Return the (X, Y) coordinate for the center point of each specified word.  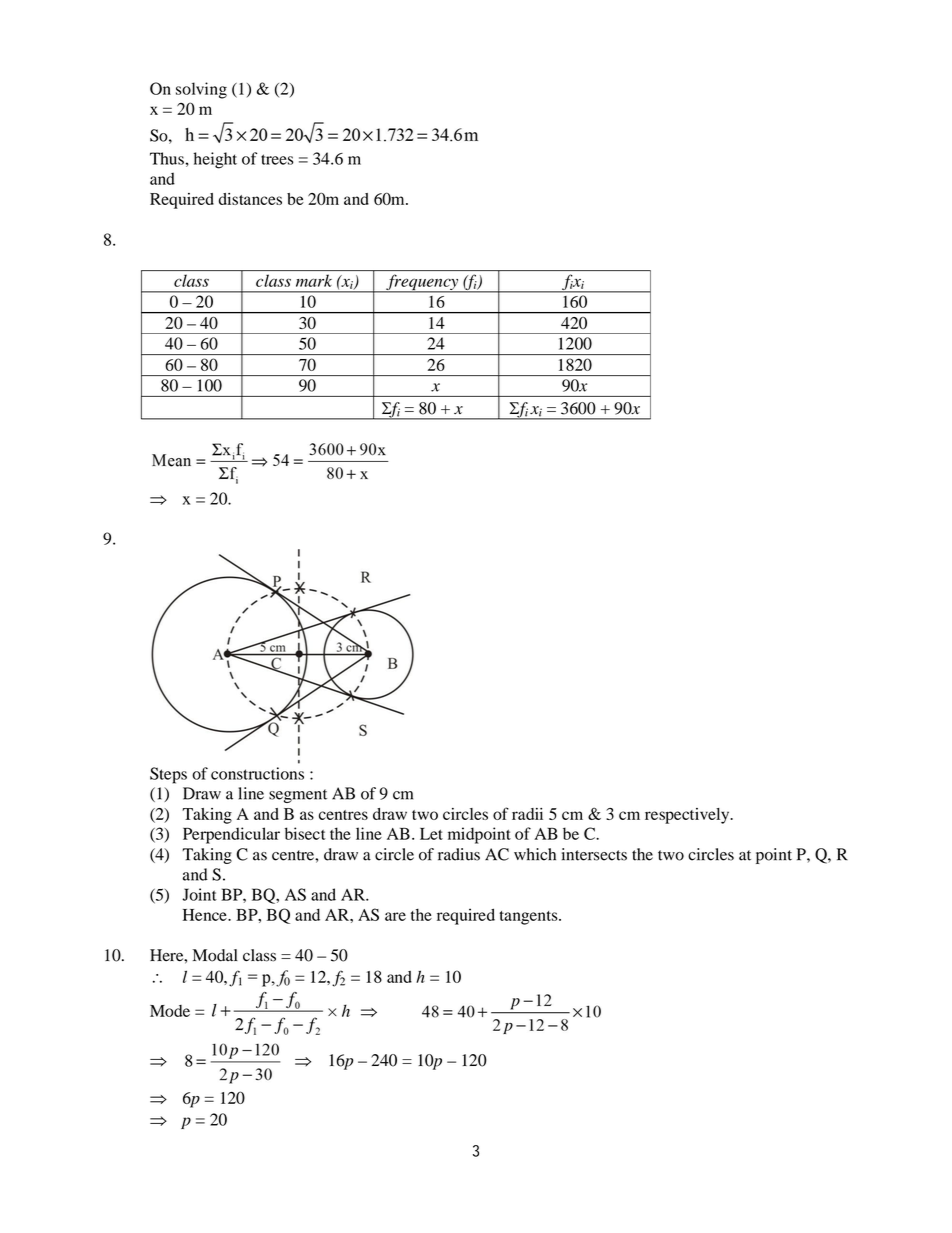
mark (314, 281)
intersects (594, 854)
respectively (688, 816)
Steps (168, 775)
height (215, 160)
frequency (422, 283)
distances (250, 199)
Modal (215, 955)
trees (277, 159)
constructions (257, 773)
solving (201, 90)
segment (298, 796)
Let (431, 834)
